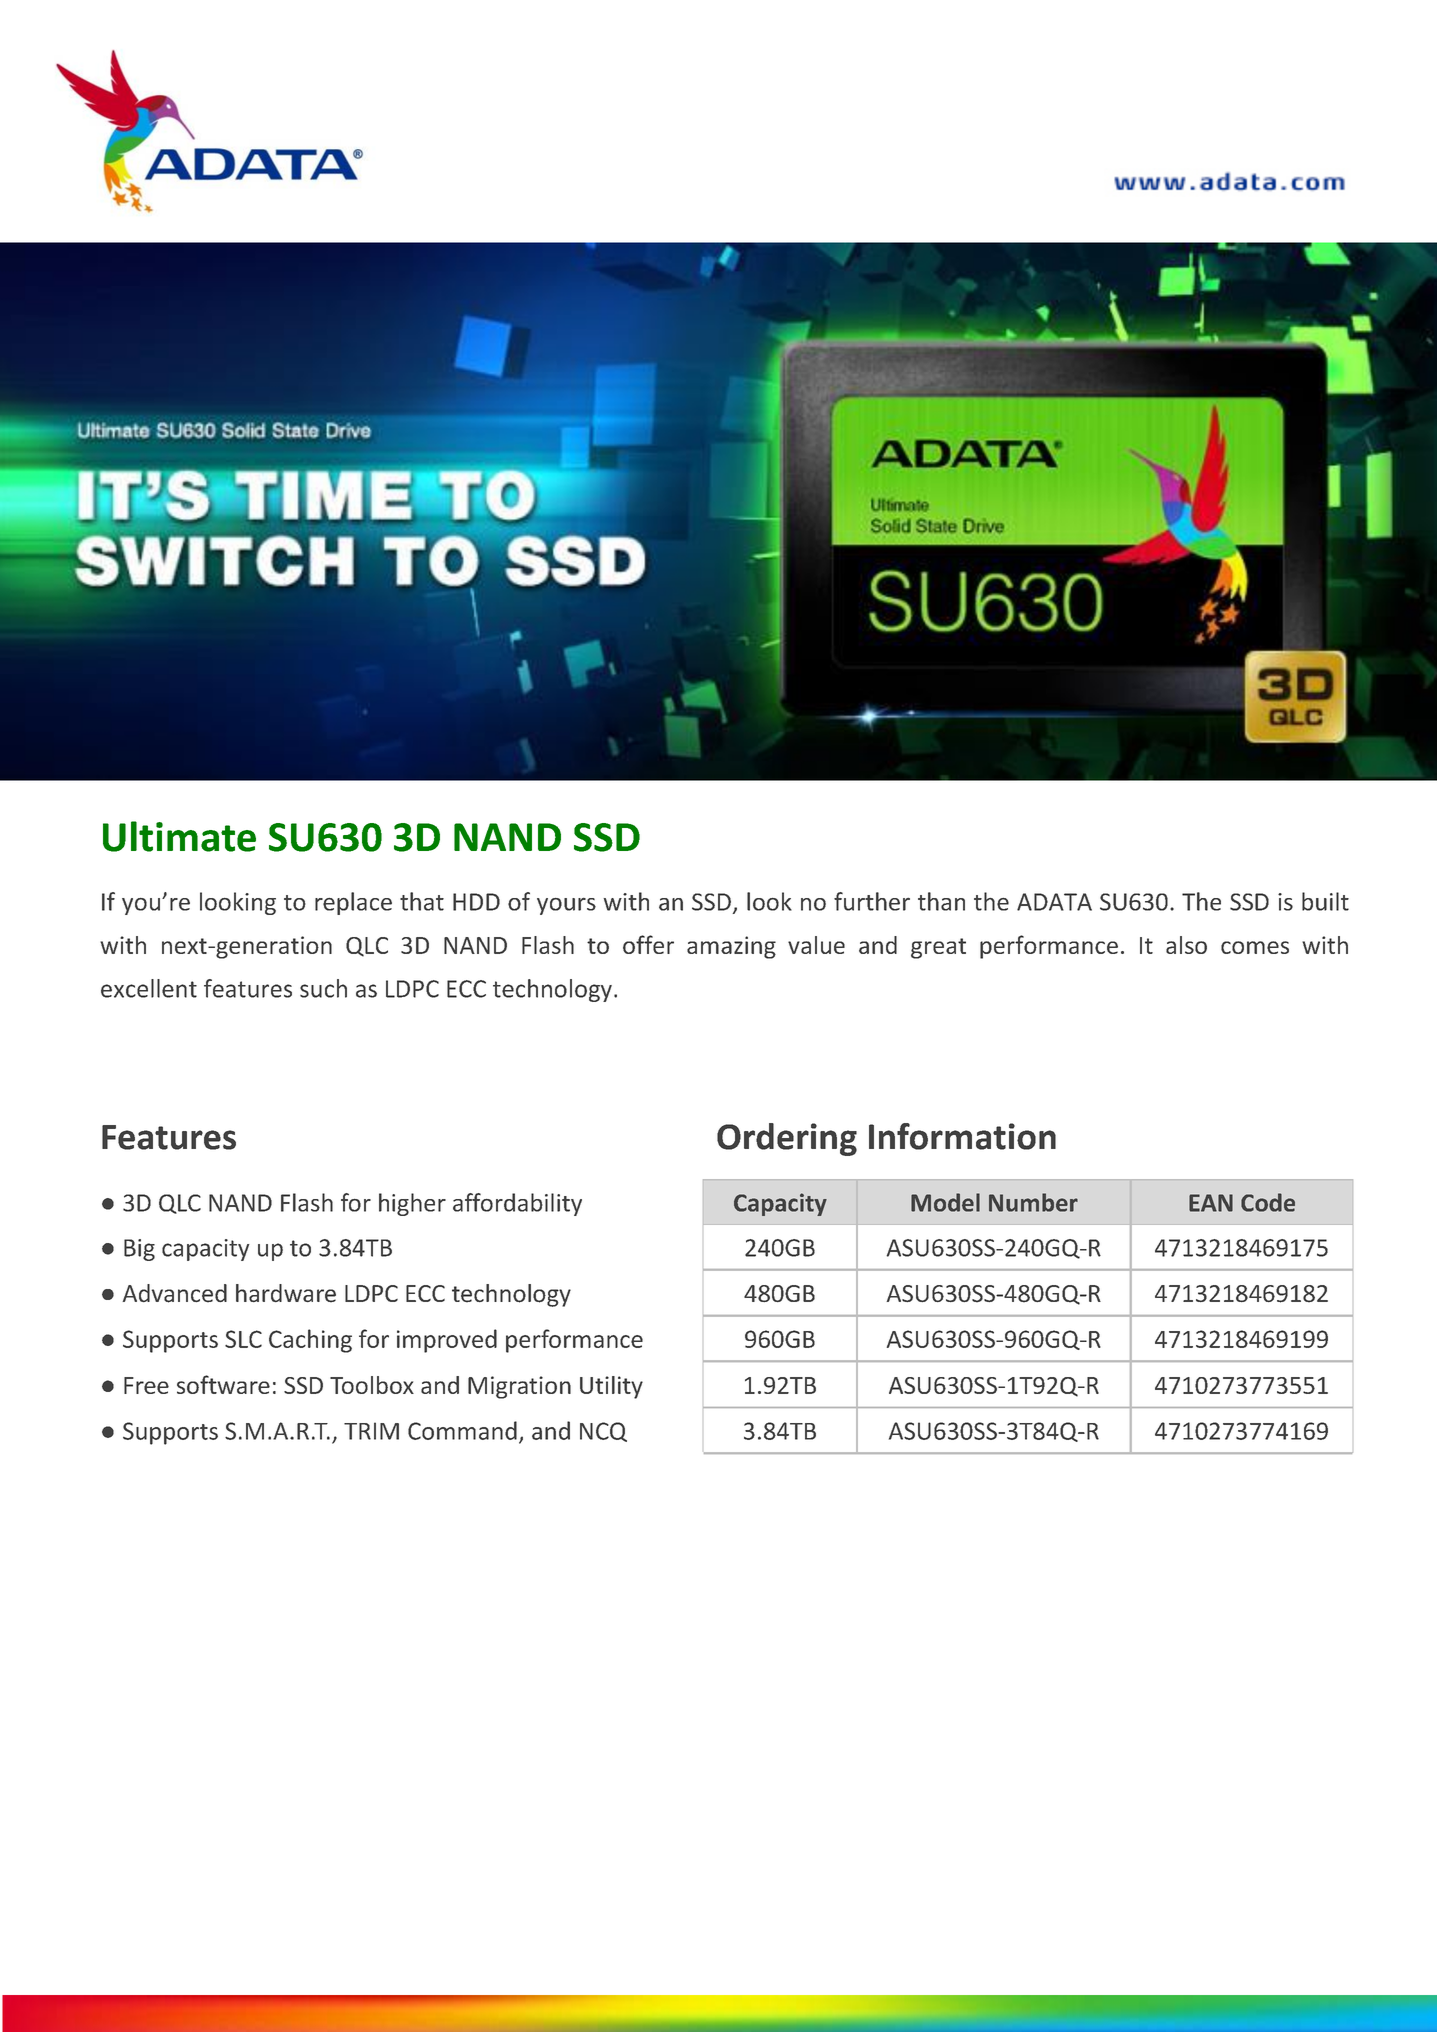 Image resolution: width=1437 pixels, height=2032 pixels. Describe the element at coordinates (412, 1204) in the image. I see `higher` at that location.
